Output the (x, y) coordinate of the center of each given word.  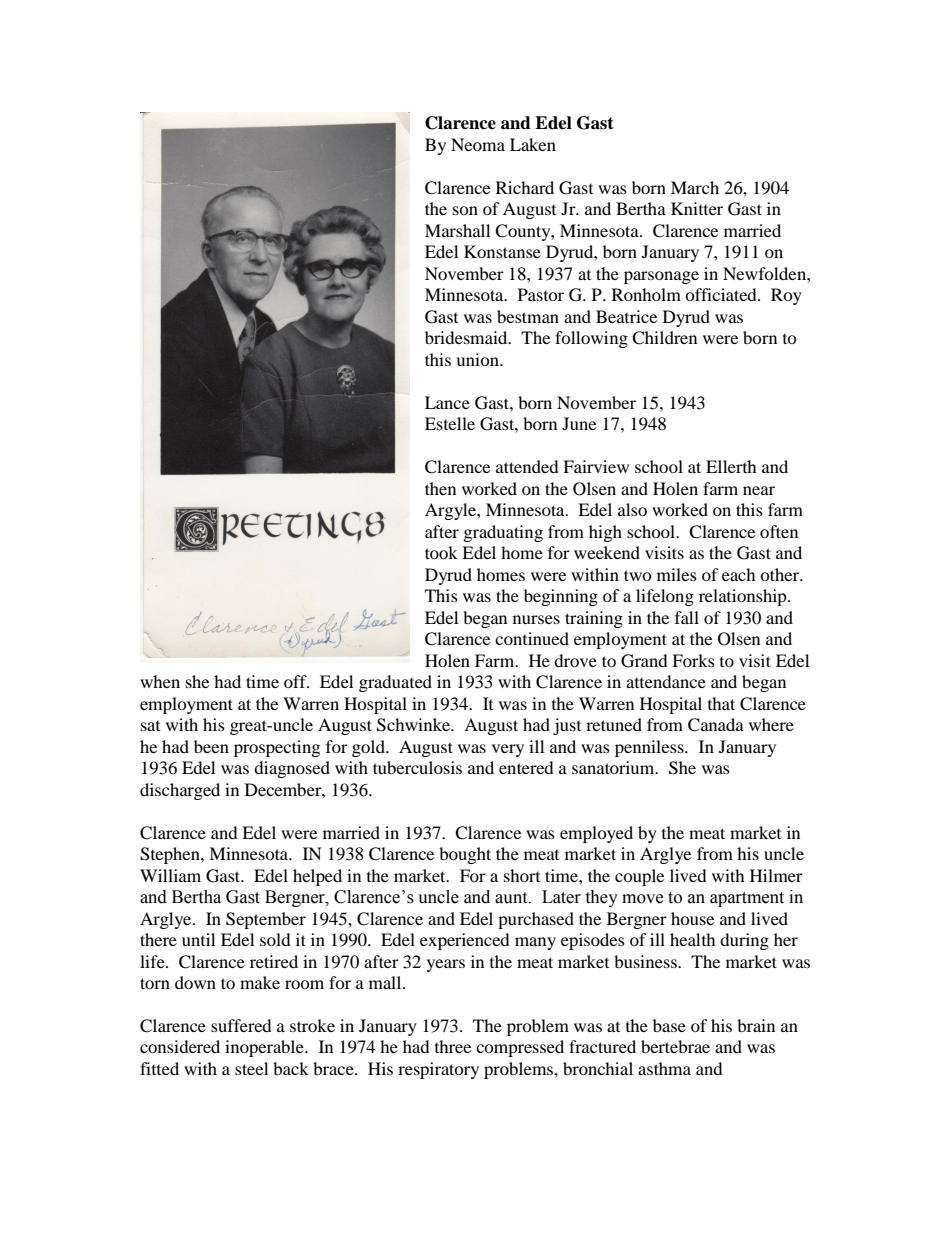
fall (687, 617)
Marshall (457, 230)
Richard (525, 187)
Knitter (697, 208)
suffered (241, 1025)
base (669, 1025)
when (160, 681)
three (453, 1046)
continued (532, 638)
